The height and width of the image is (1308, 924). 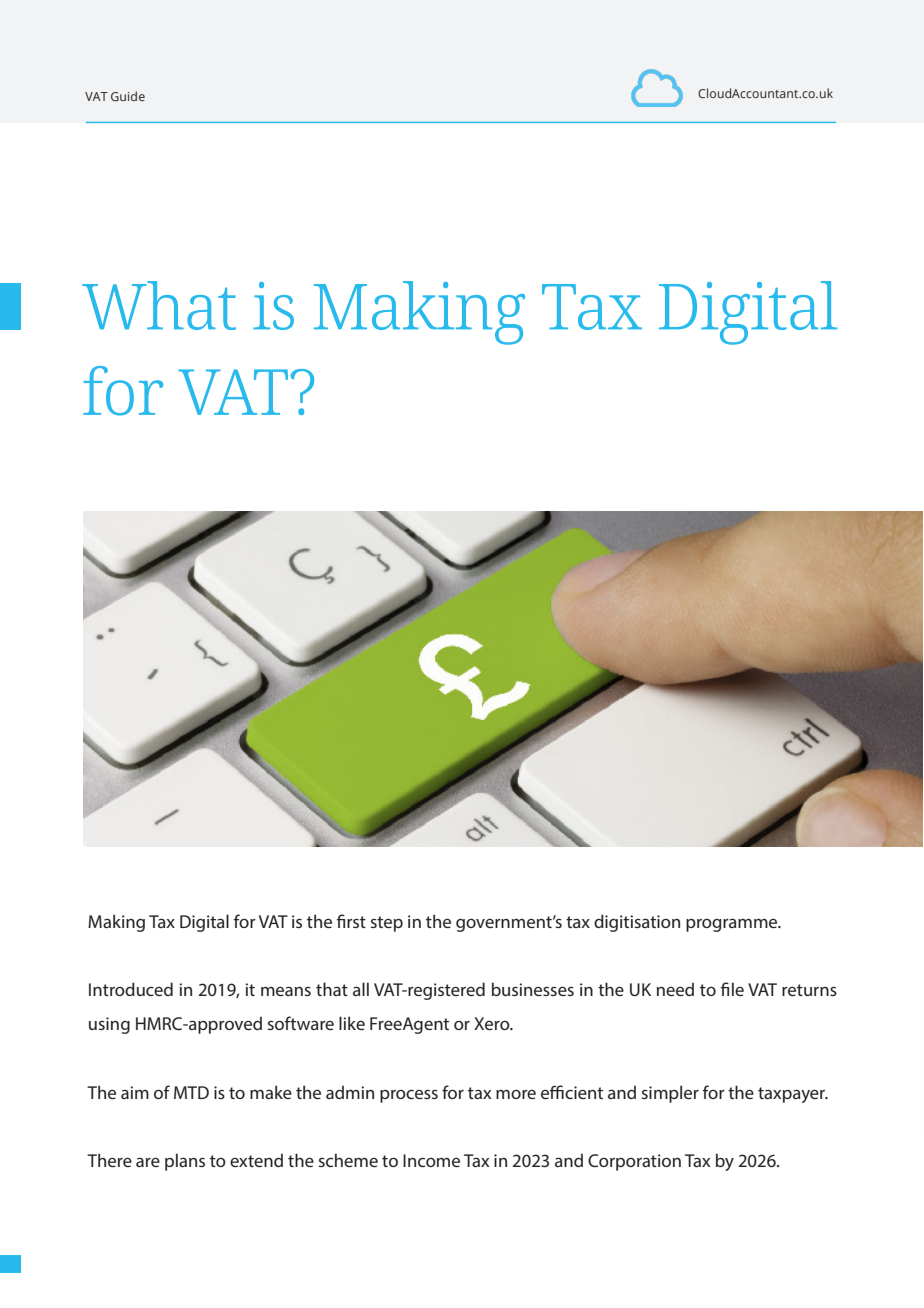 What do you see at coordinates (431, 1160) in the image?
I see `Income` at bounding box center [431, 1160].
